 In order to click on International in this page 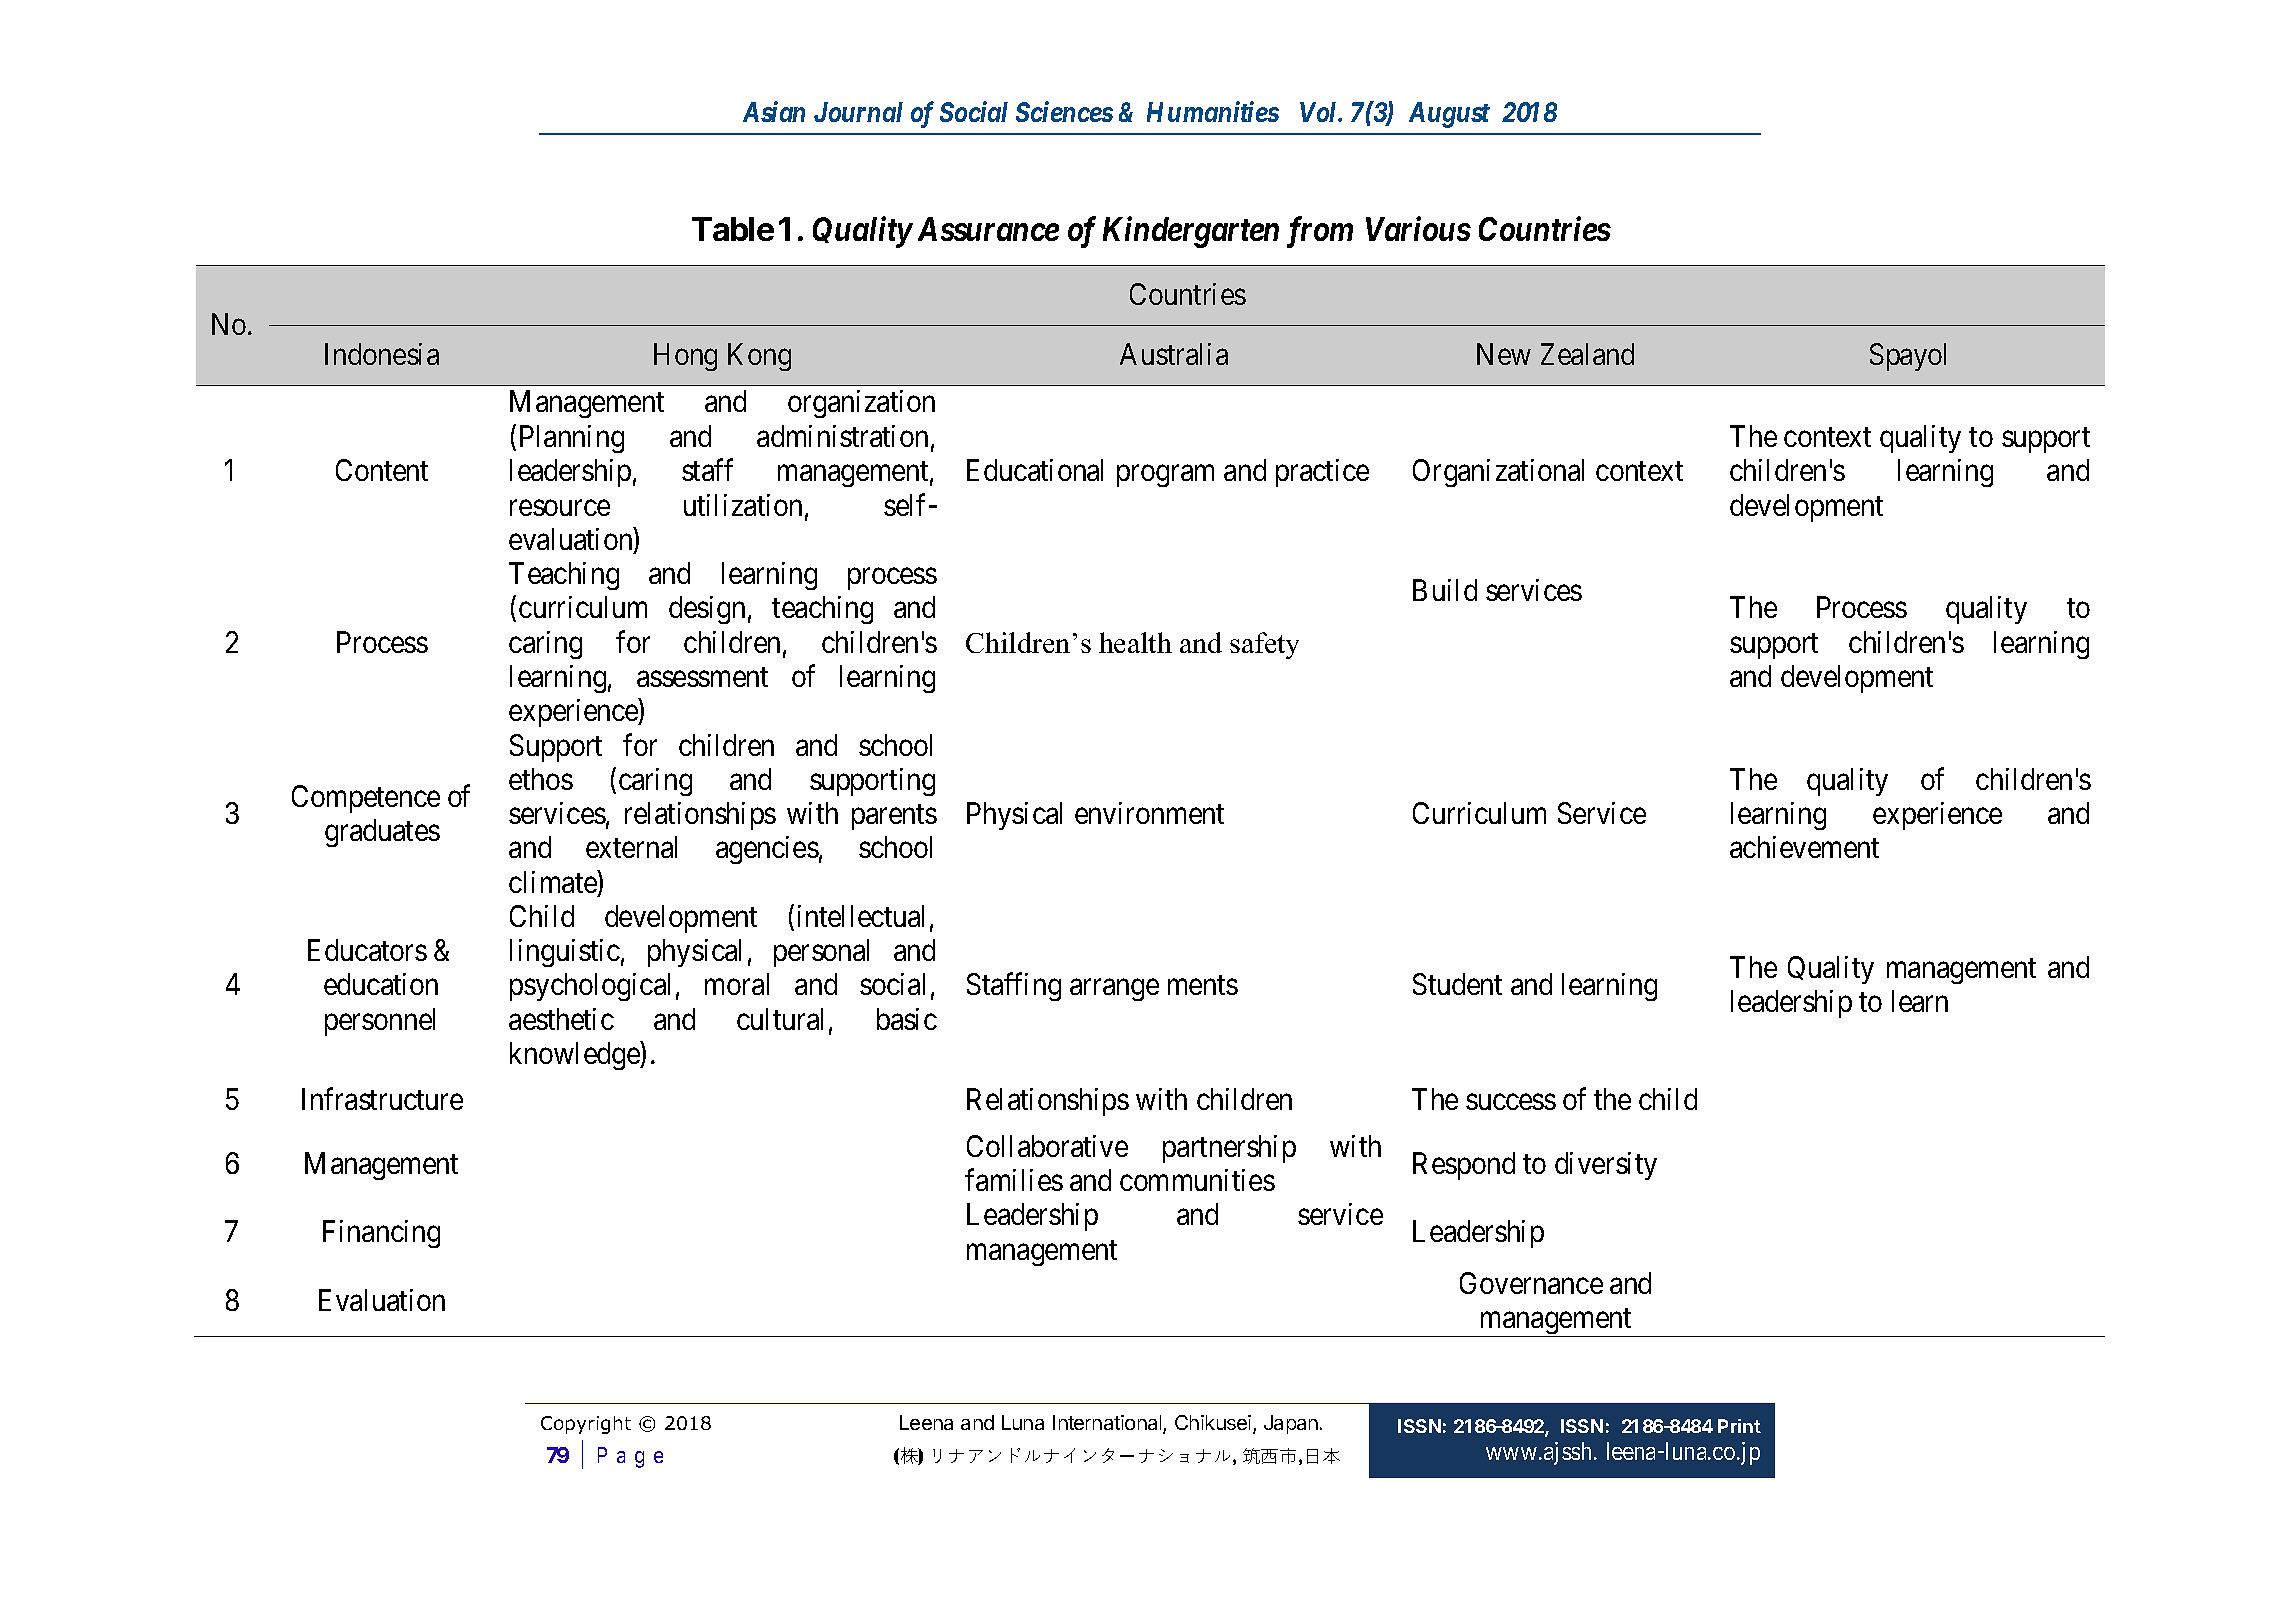, I will do `click(1108, 1424)`.
